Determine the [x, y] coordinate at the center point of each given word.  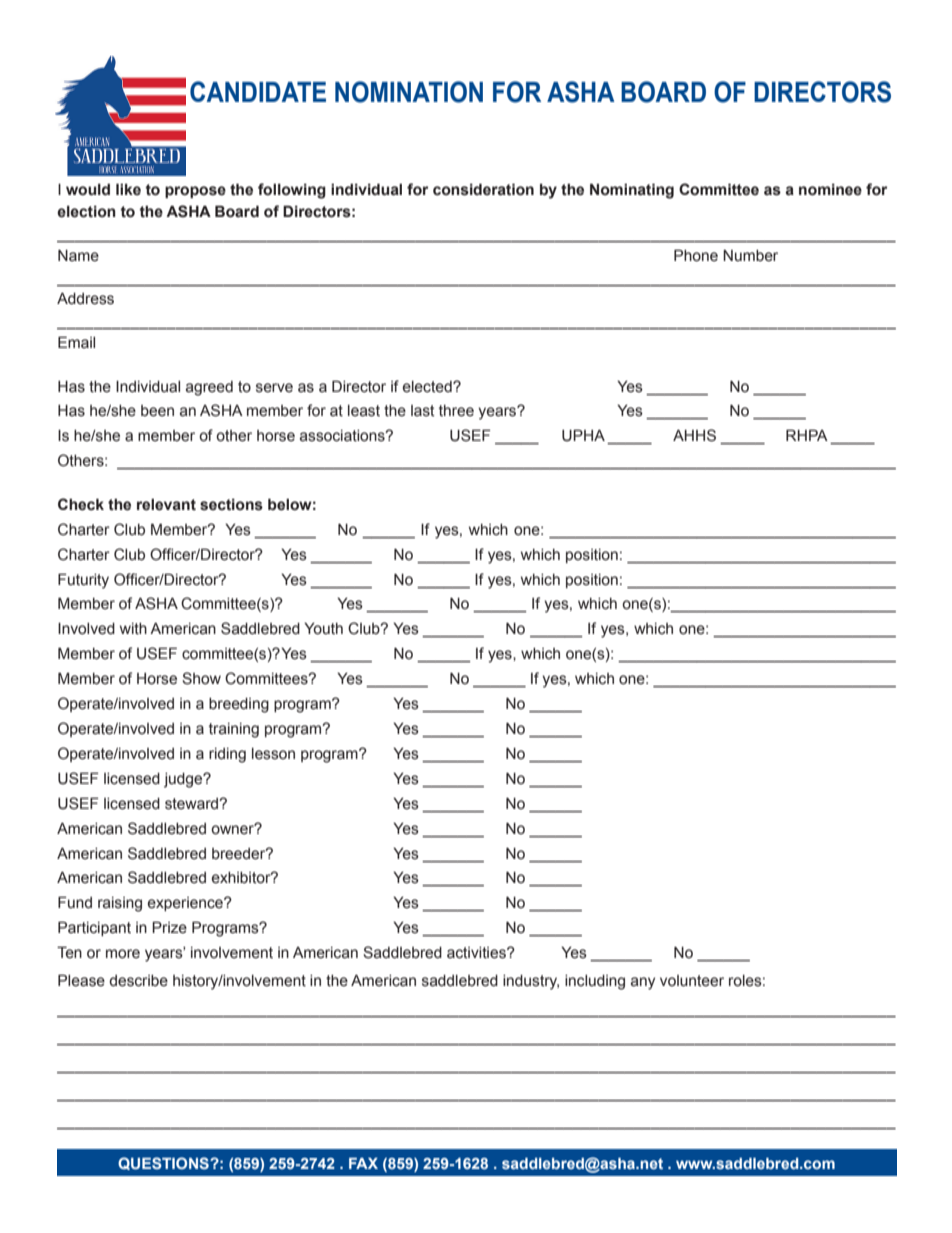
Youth [323, 629]
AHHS [694, 435]
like [128, 189]
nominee [830, 190]
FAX [363, 1163]
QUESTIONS [164, 1163]
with [133, 629]
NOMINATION [409, 92]
